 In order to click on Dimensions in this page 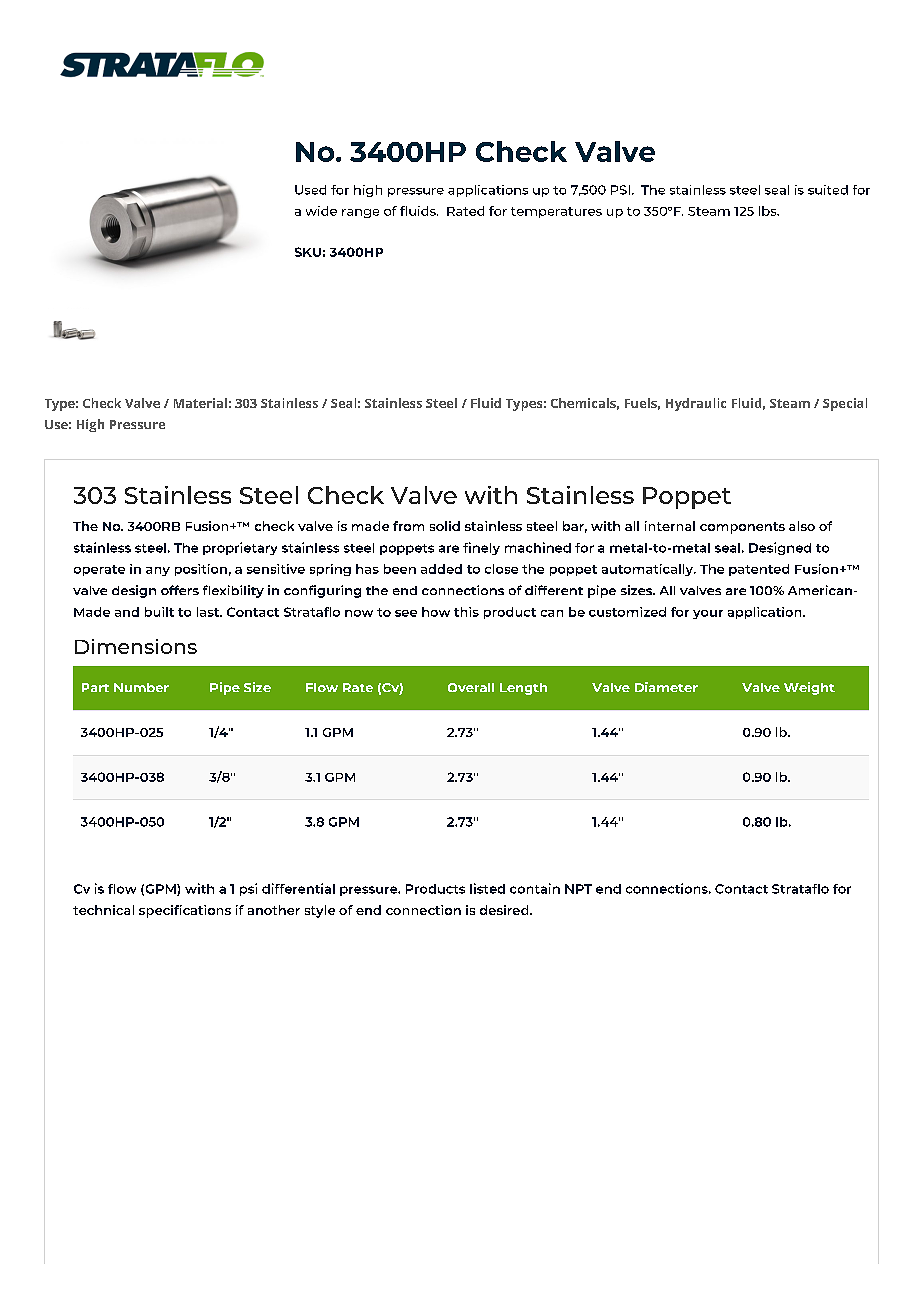, I will do `click(136, 646)`.
